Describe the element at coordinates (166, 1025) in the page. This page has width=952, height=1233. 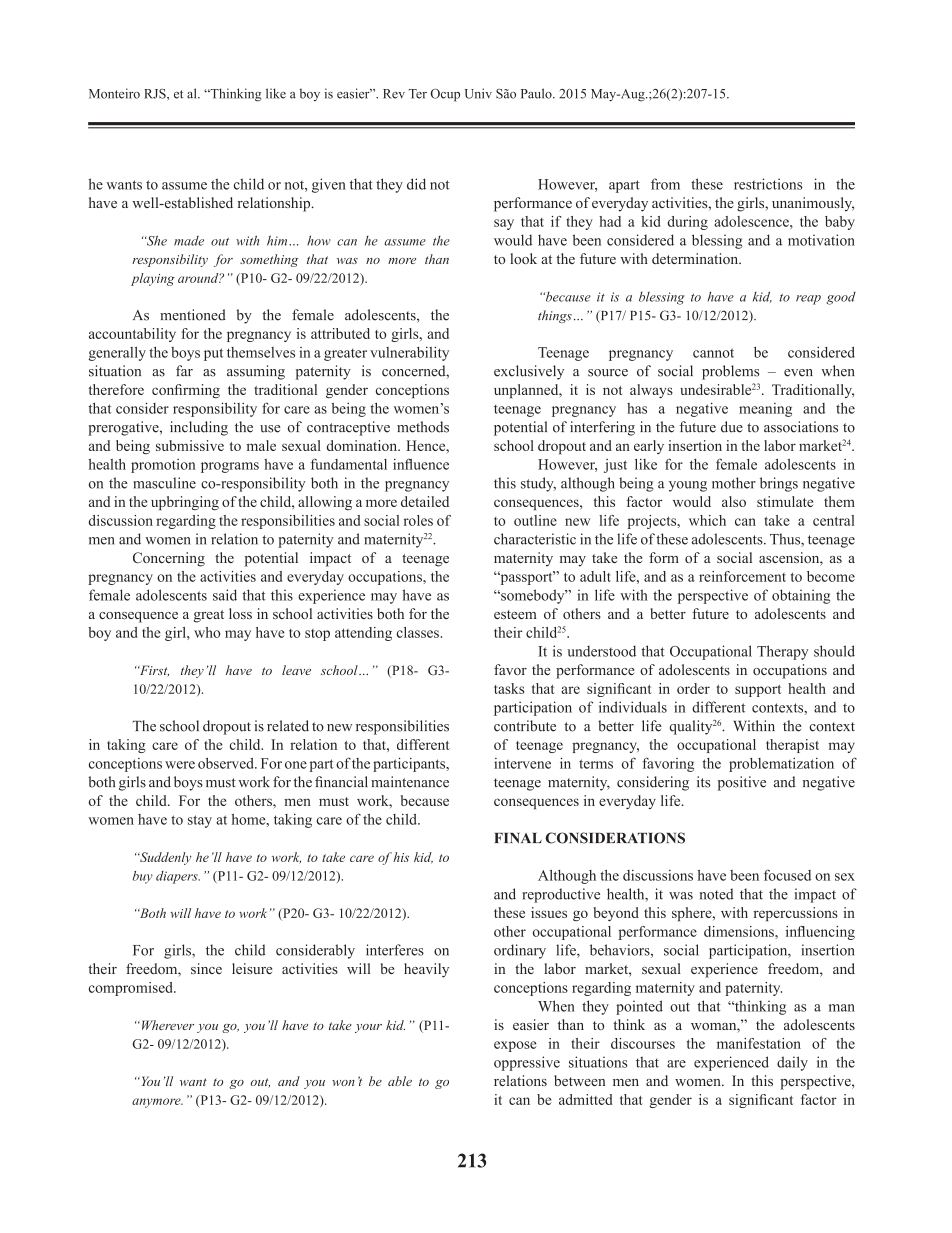
I see `Wherever` at that location.
